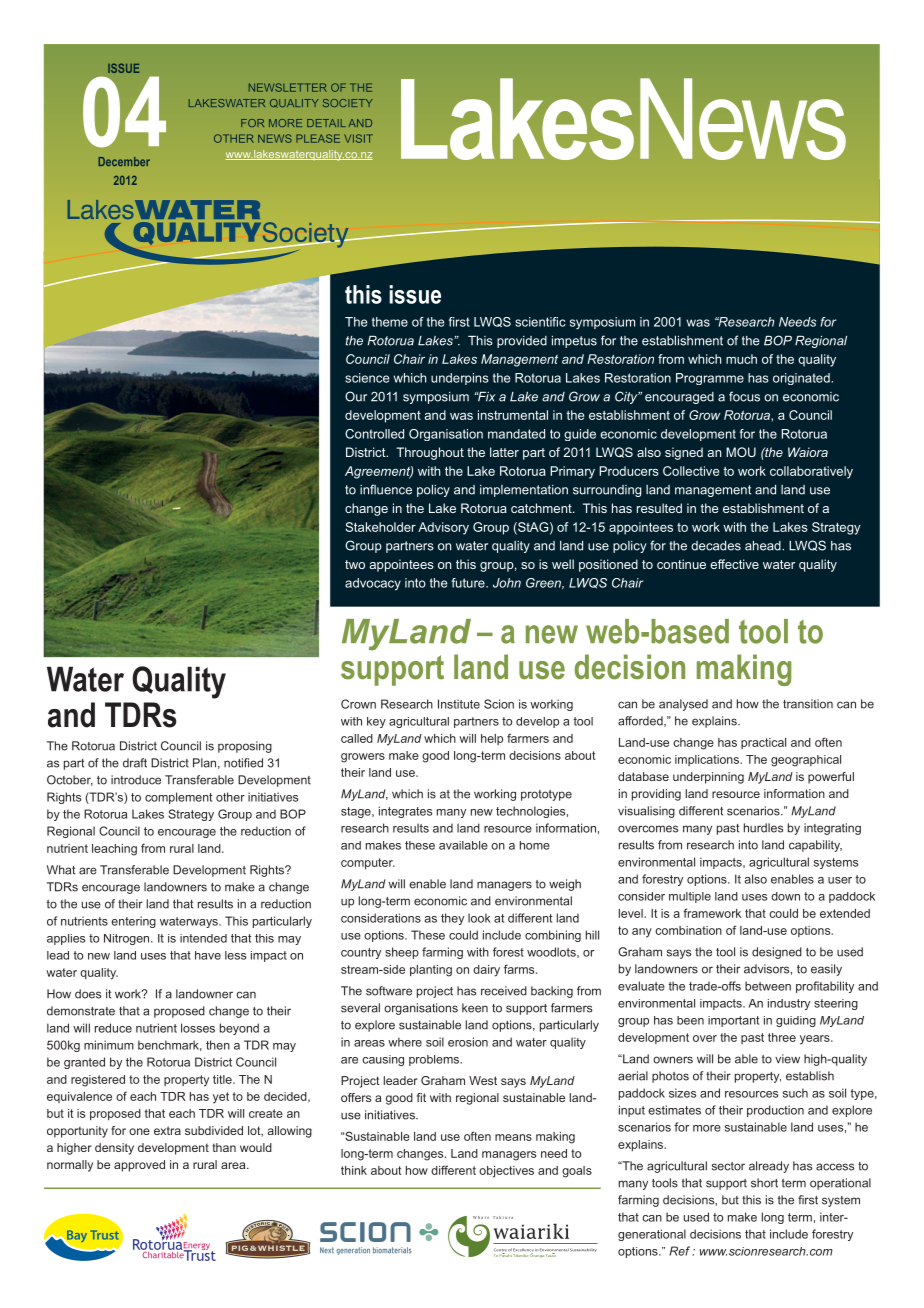  I want to click on Centre, so click(500, 1251).
